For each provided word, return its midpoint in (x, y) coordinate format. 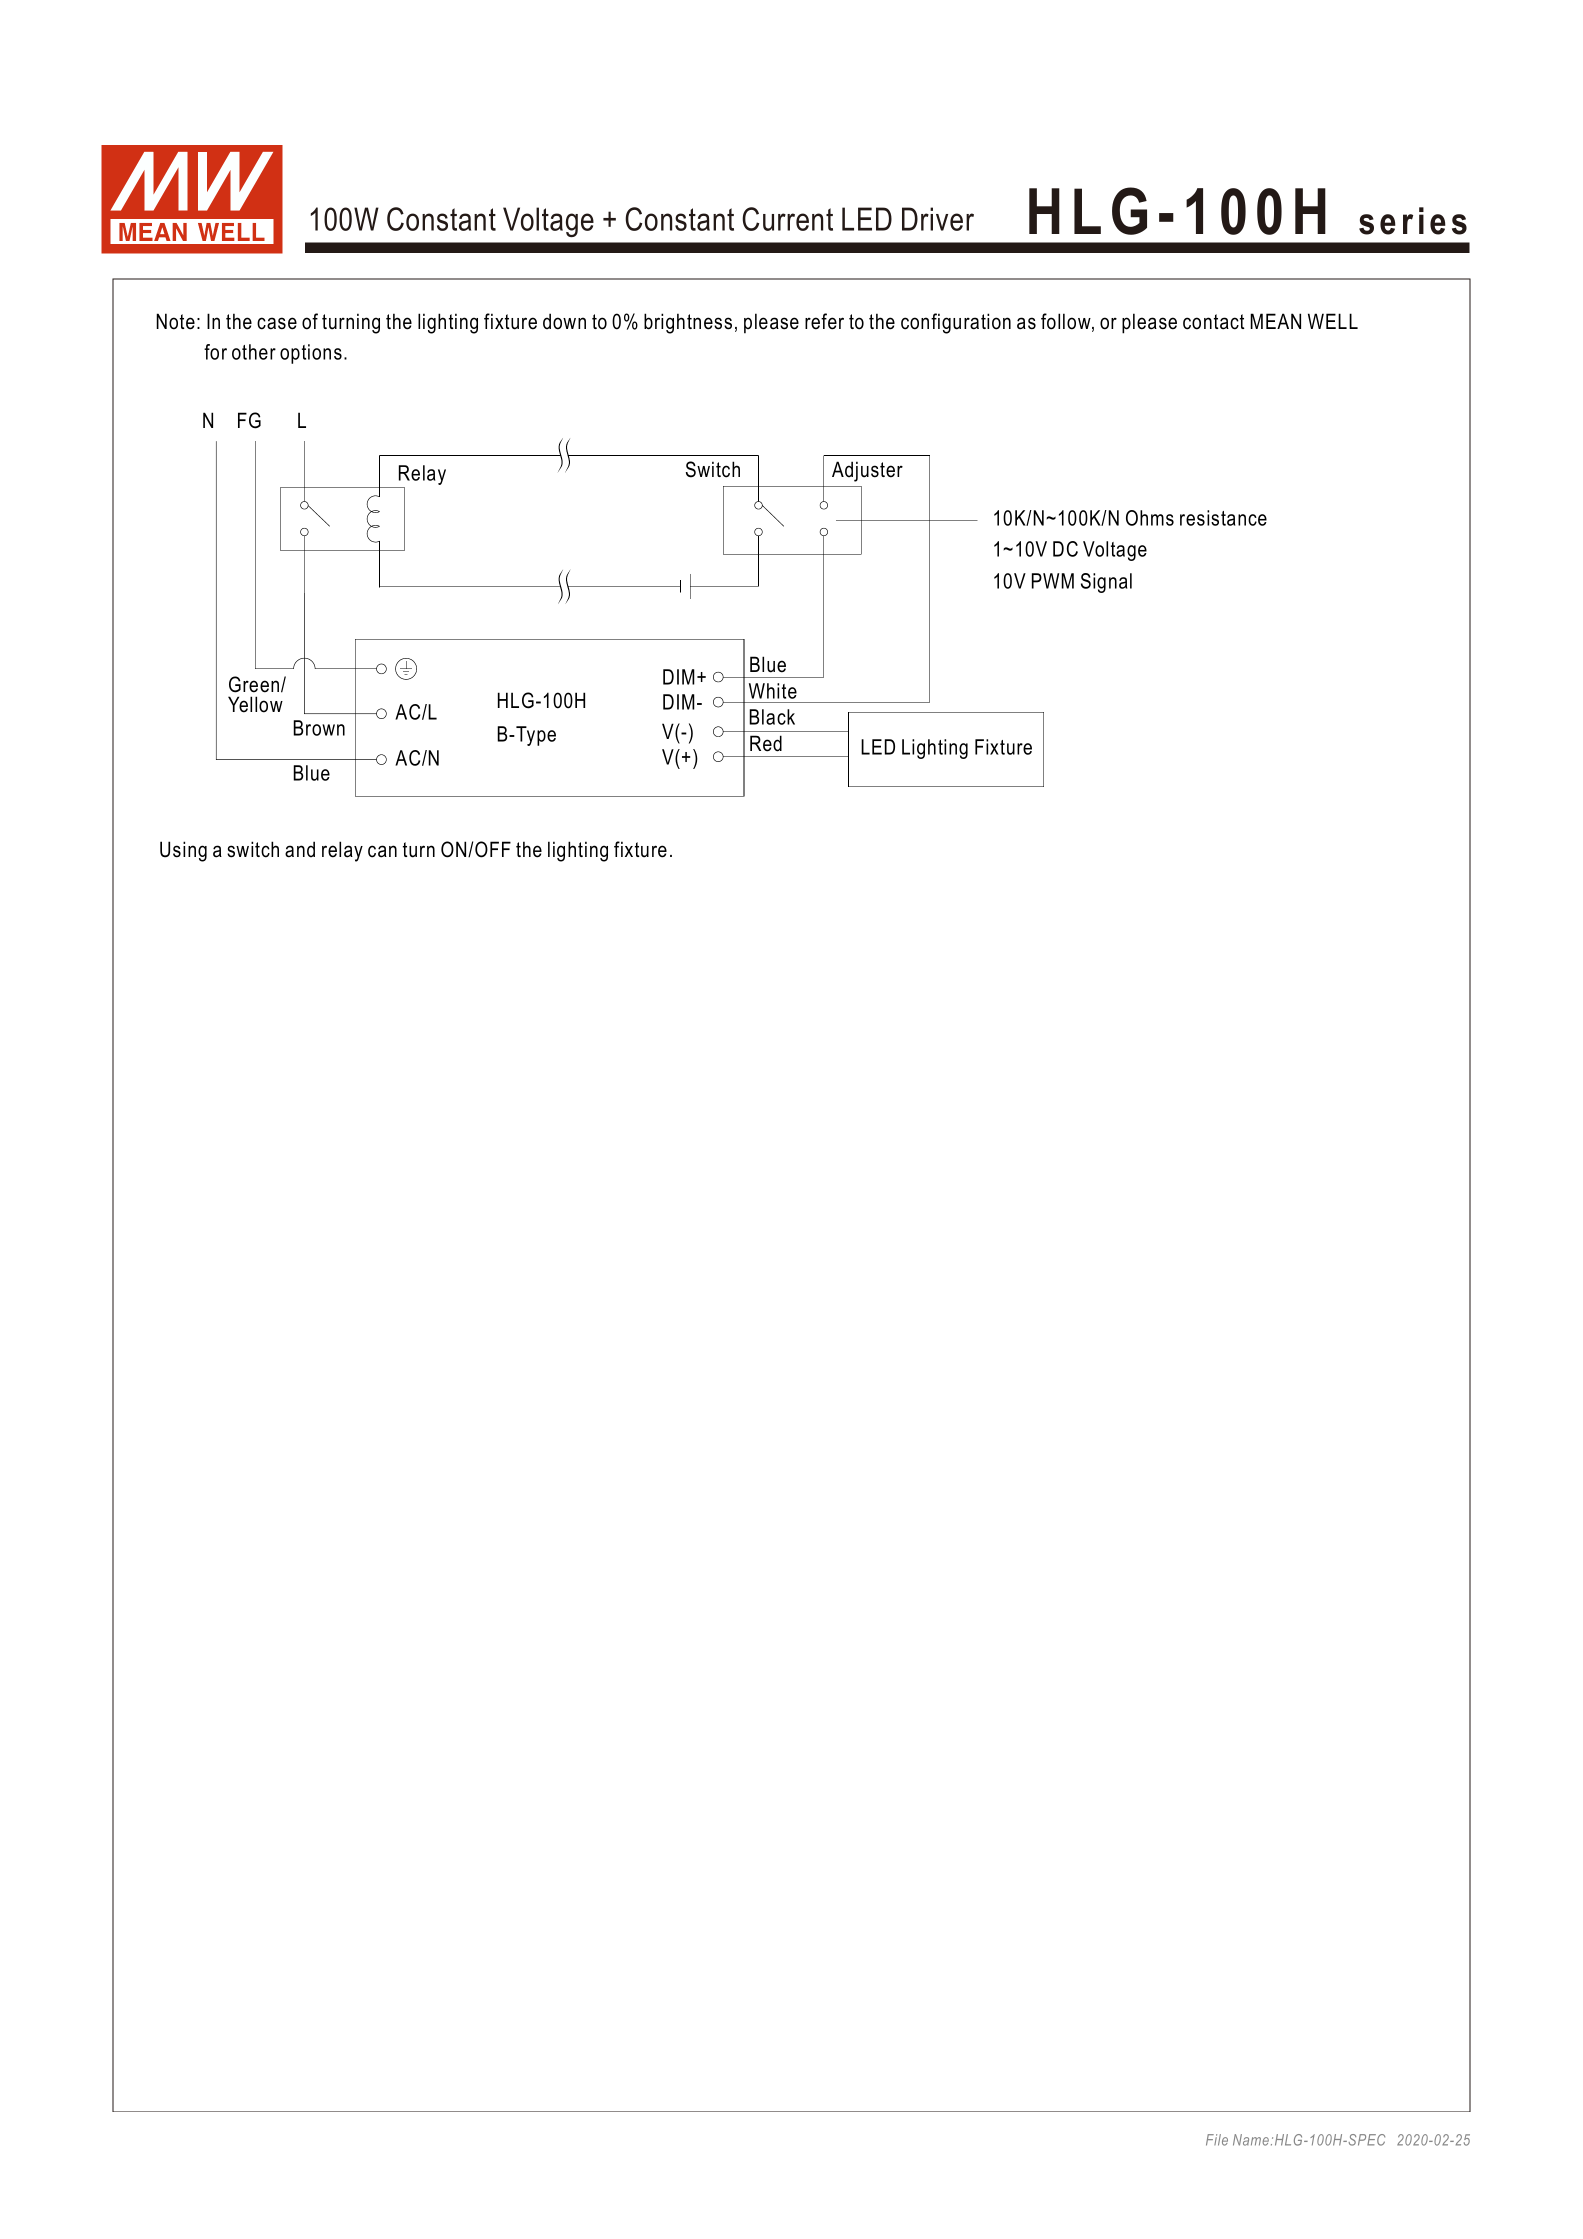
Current (787, 219)
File (1217, 2140)
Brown (319, 728)
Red (766, 743)
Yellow (255, 704)
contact (1214, 322)
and (300, 849)
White (773, 691)
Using (183, 851)
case (277, 323)
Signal (1106, 583)
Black (772, 717)
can (382, 851)
